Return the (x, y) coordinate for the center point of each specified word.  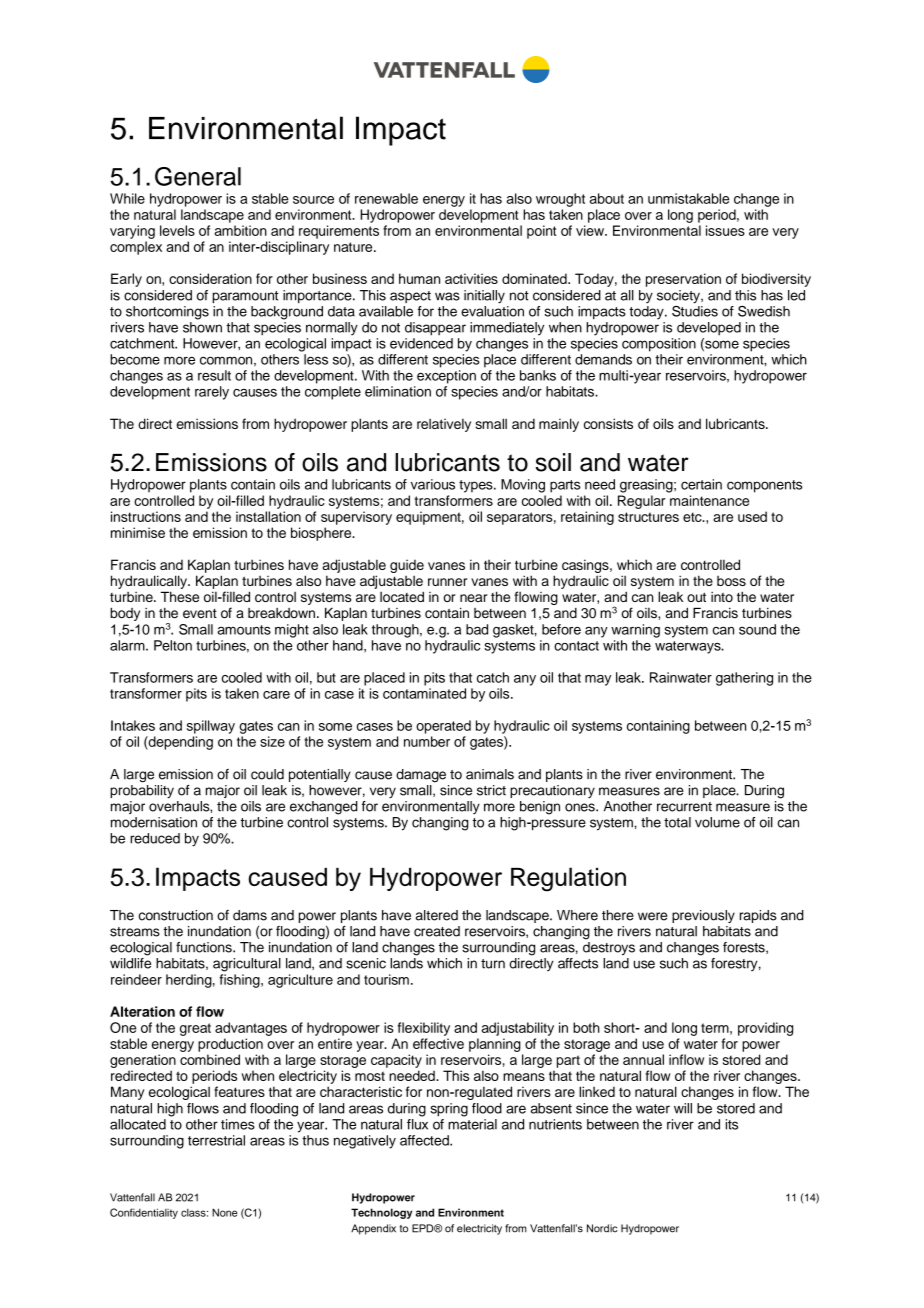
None (224, 1212)
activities (471, 278)
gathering (744, 679)
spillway (211, 727)
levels (177, 230)
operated (443, 727)
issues (725, 230)
